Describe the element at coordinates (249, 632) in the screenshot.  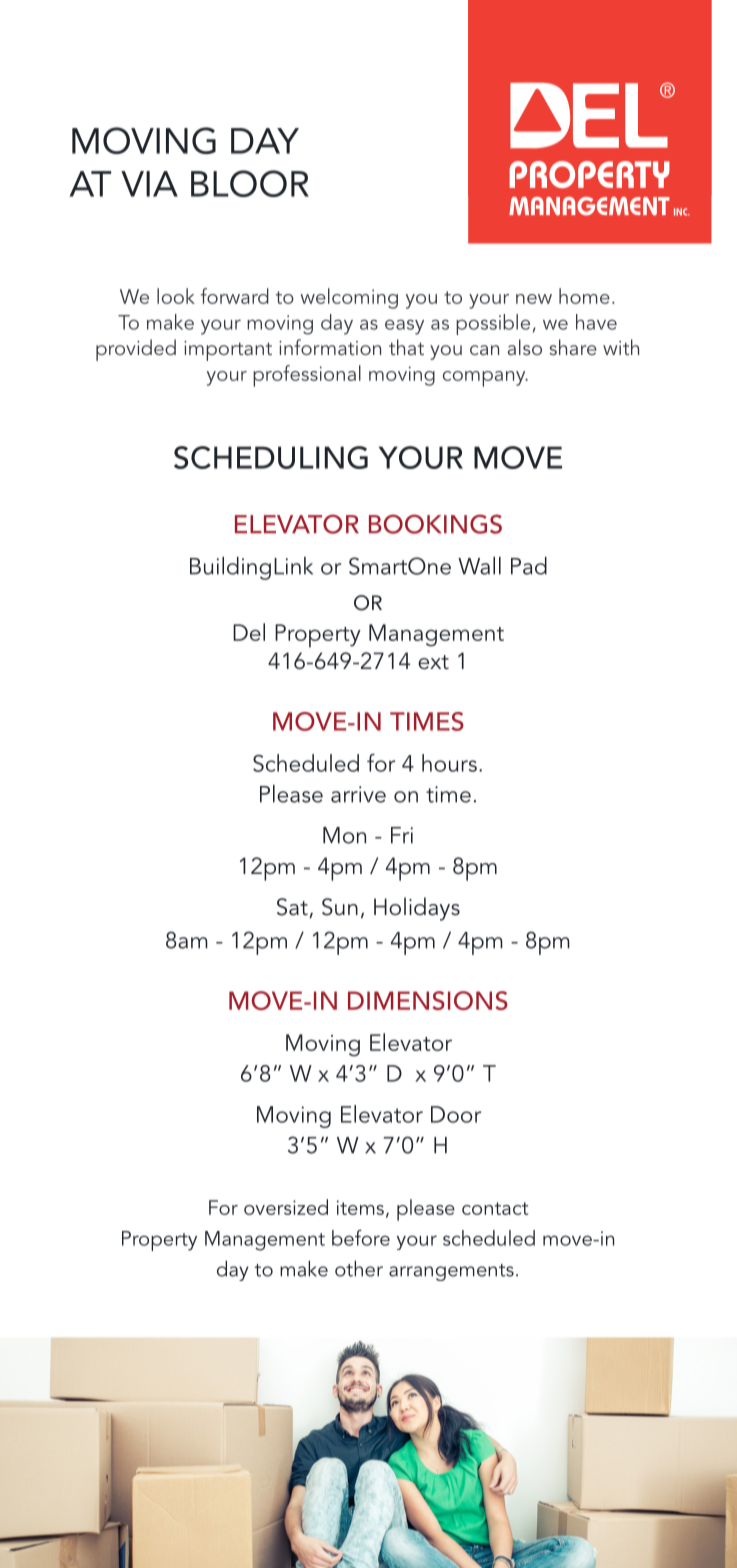
I see `Del` at that location.
